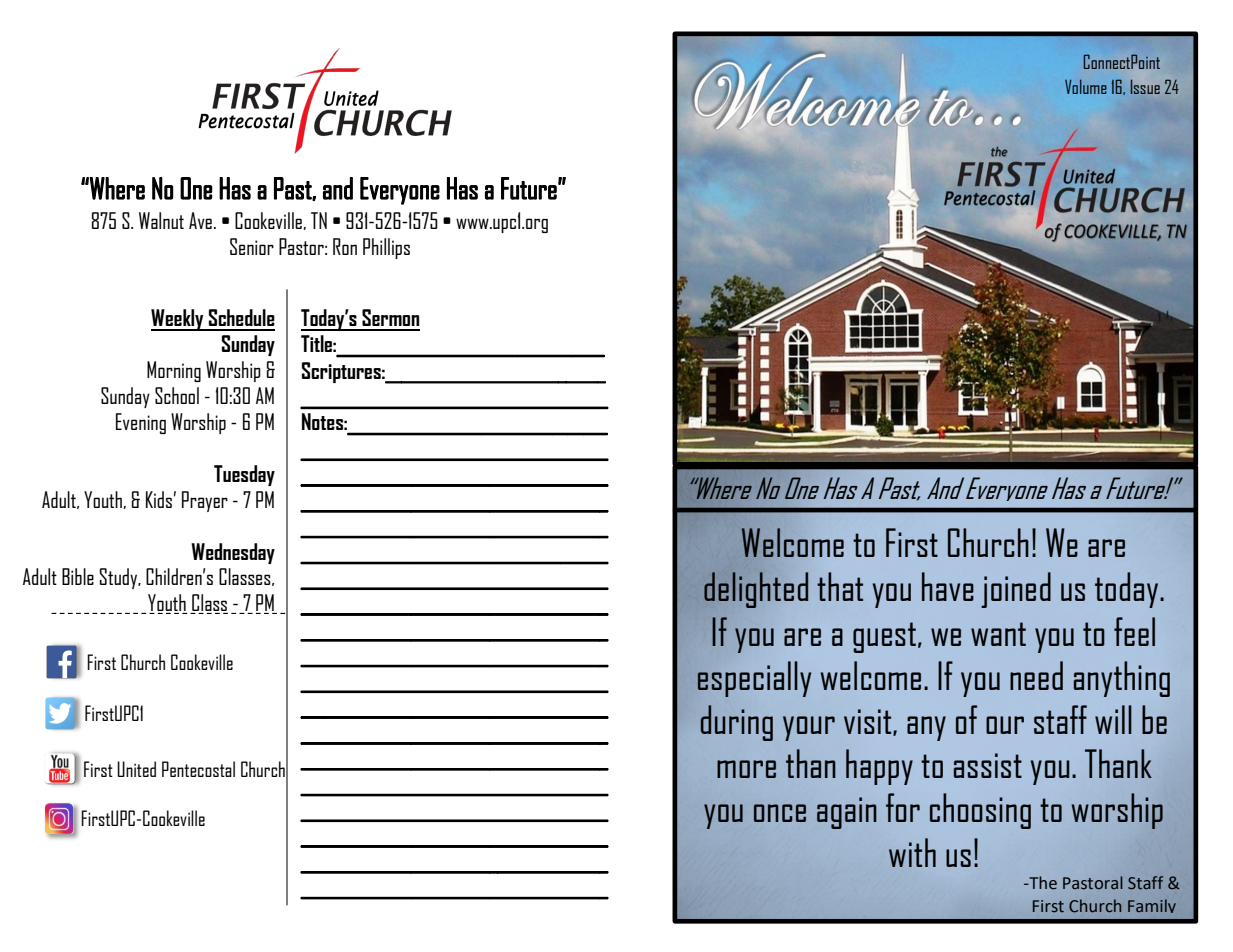  I want to click on Prayer, so click(205, 501).
